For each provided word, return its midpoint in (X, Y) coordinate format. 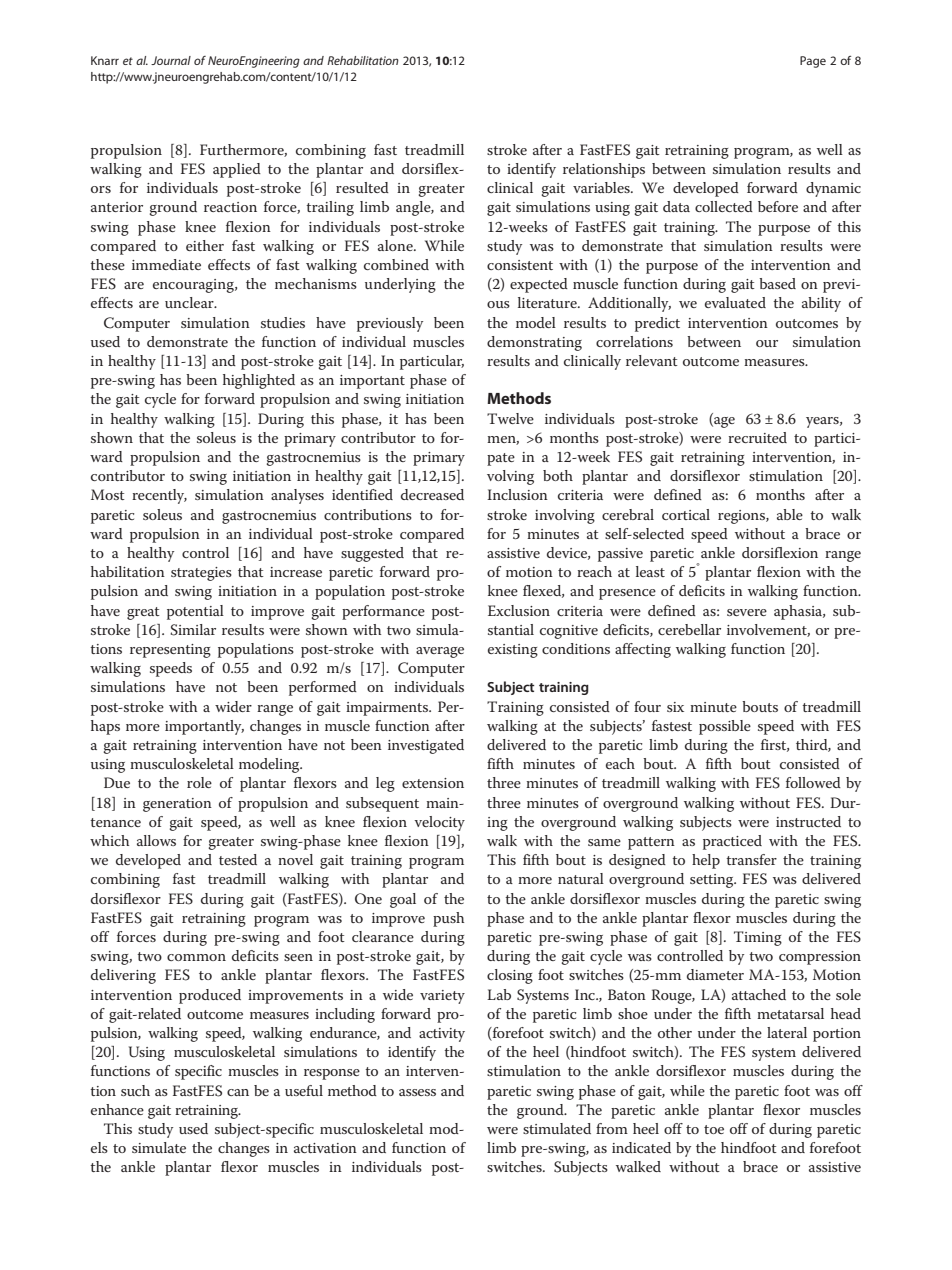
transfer (751, 859)
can (238, 1092)
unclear (190, 302)
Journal (171, 60)
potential (195, 612)
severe (747, 612)
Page (813, 62)
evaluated (735, 302)
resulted (362, 187)
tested (238, 859)
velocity (439, 823)
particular (432, 362)
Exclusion (519, 610)
